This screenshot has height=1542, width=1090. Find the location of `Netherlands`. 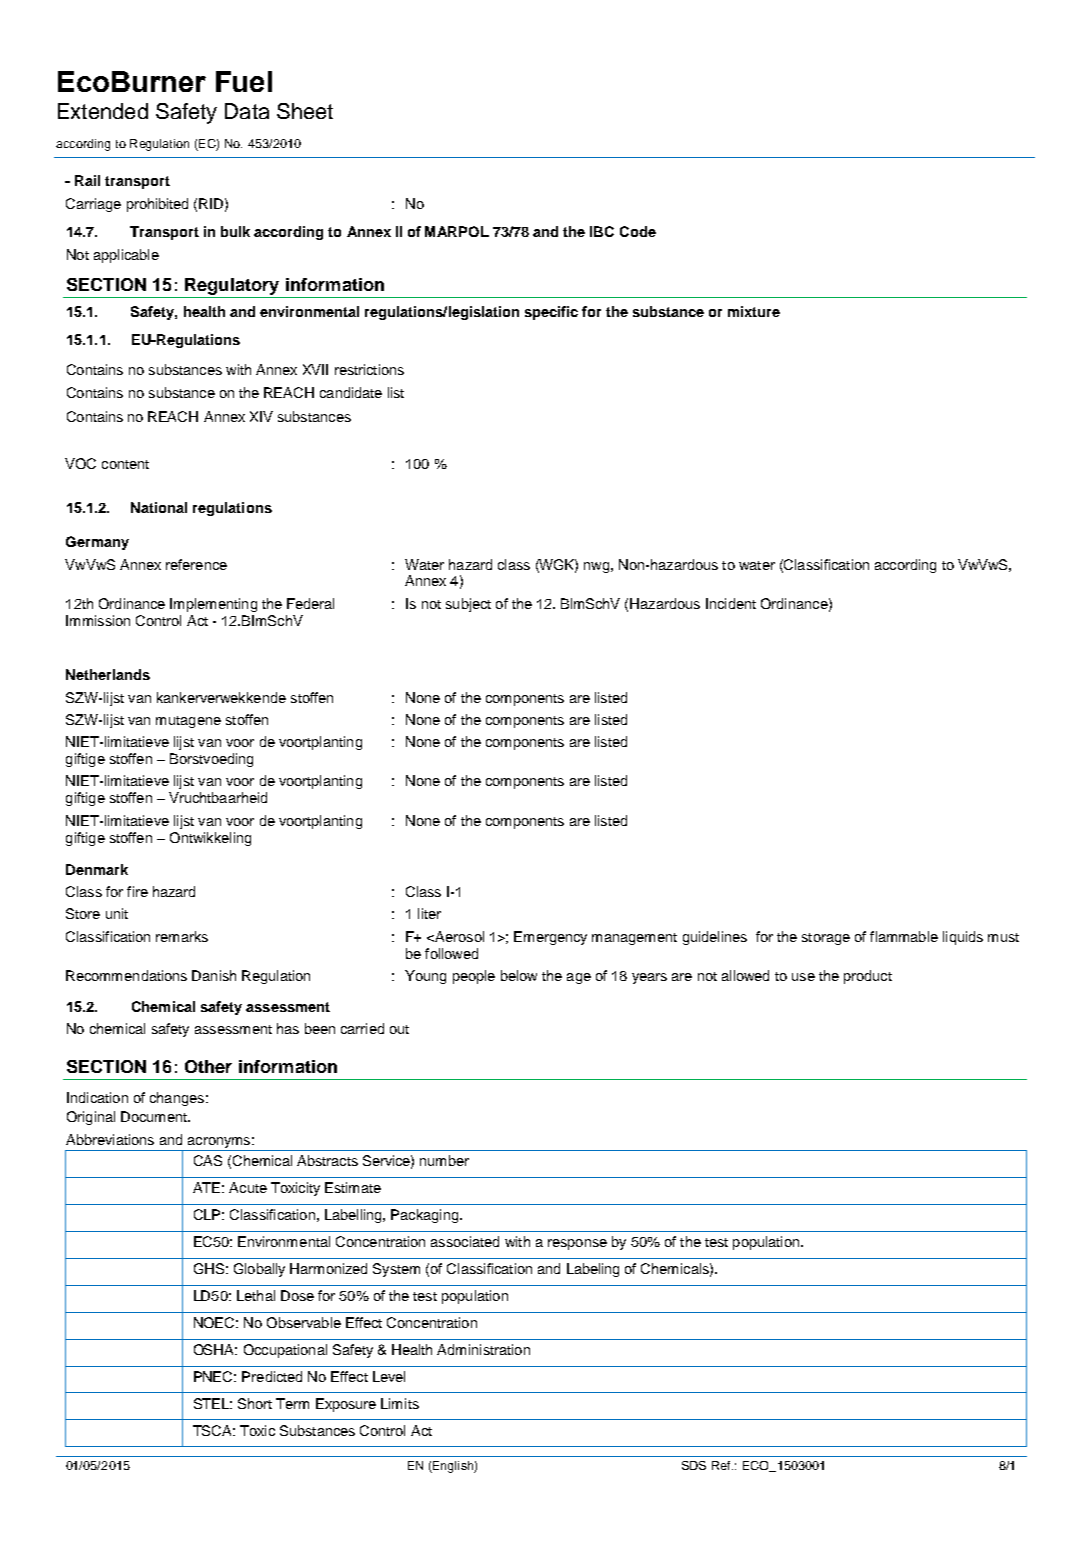

Netherlands is located at coordinates (108, 674).
